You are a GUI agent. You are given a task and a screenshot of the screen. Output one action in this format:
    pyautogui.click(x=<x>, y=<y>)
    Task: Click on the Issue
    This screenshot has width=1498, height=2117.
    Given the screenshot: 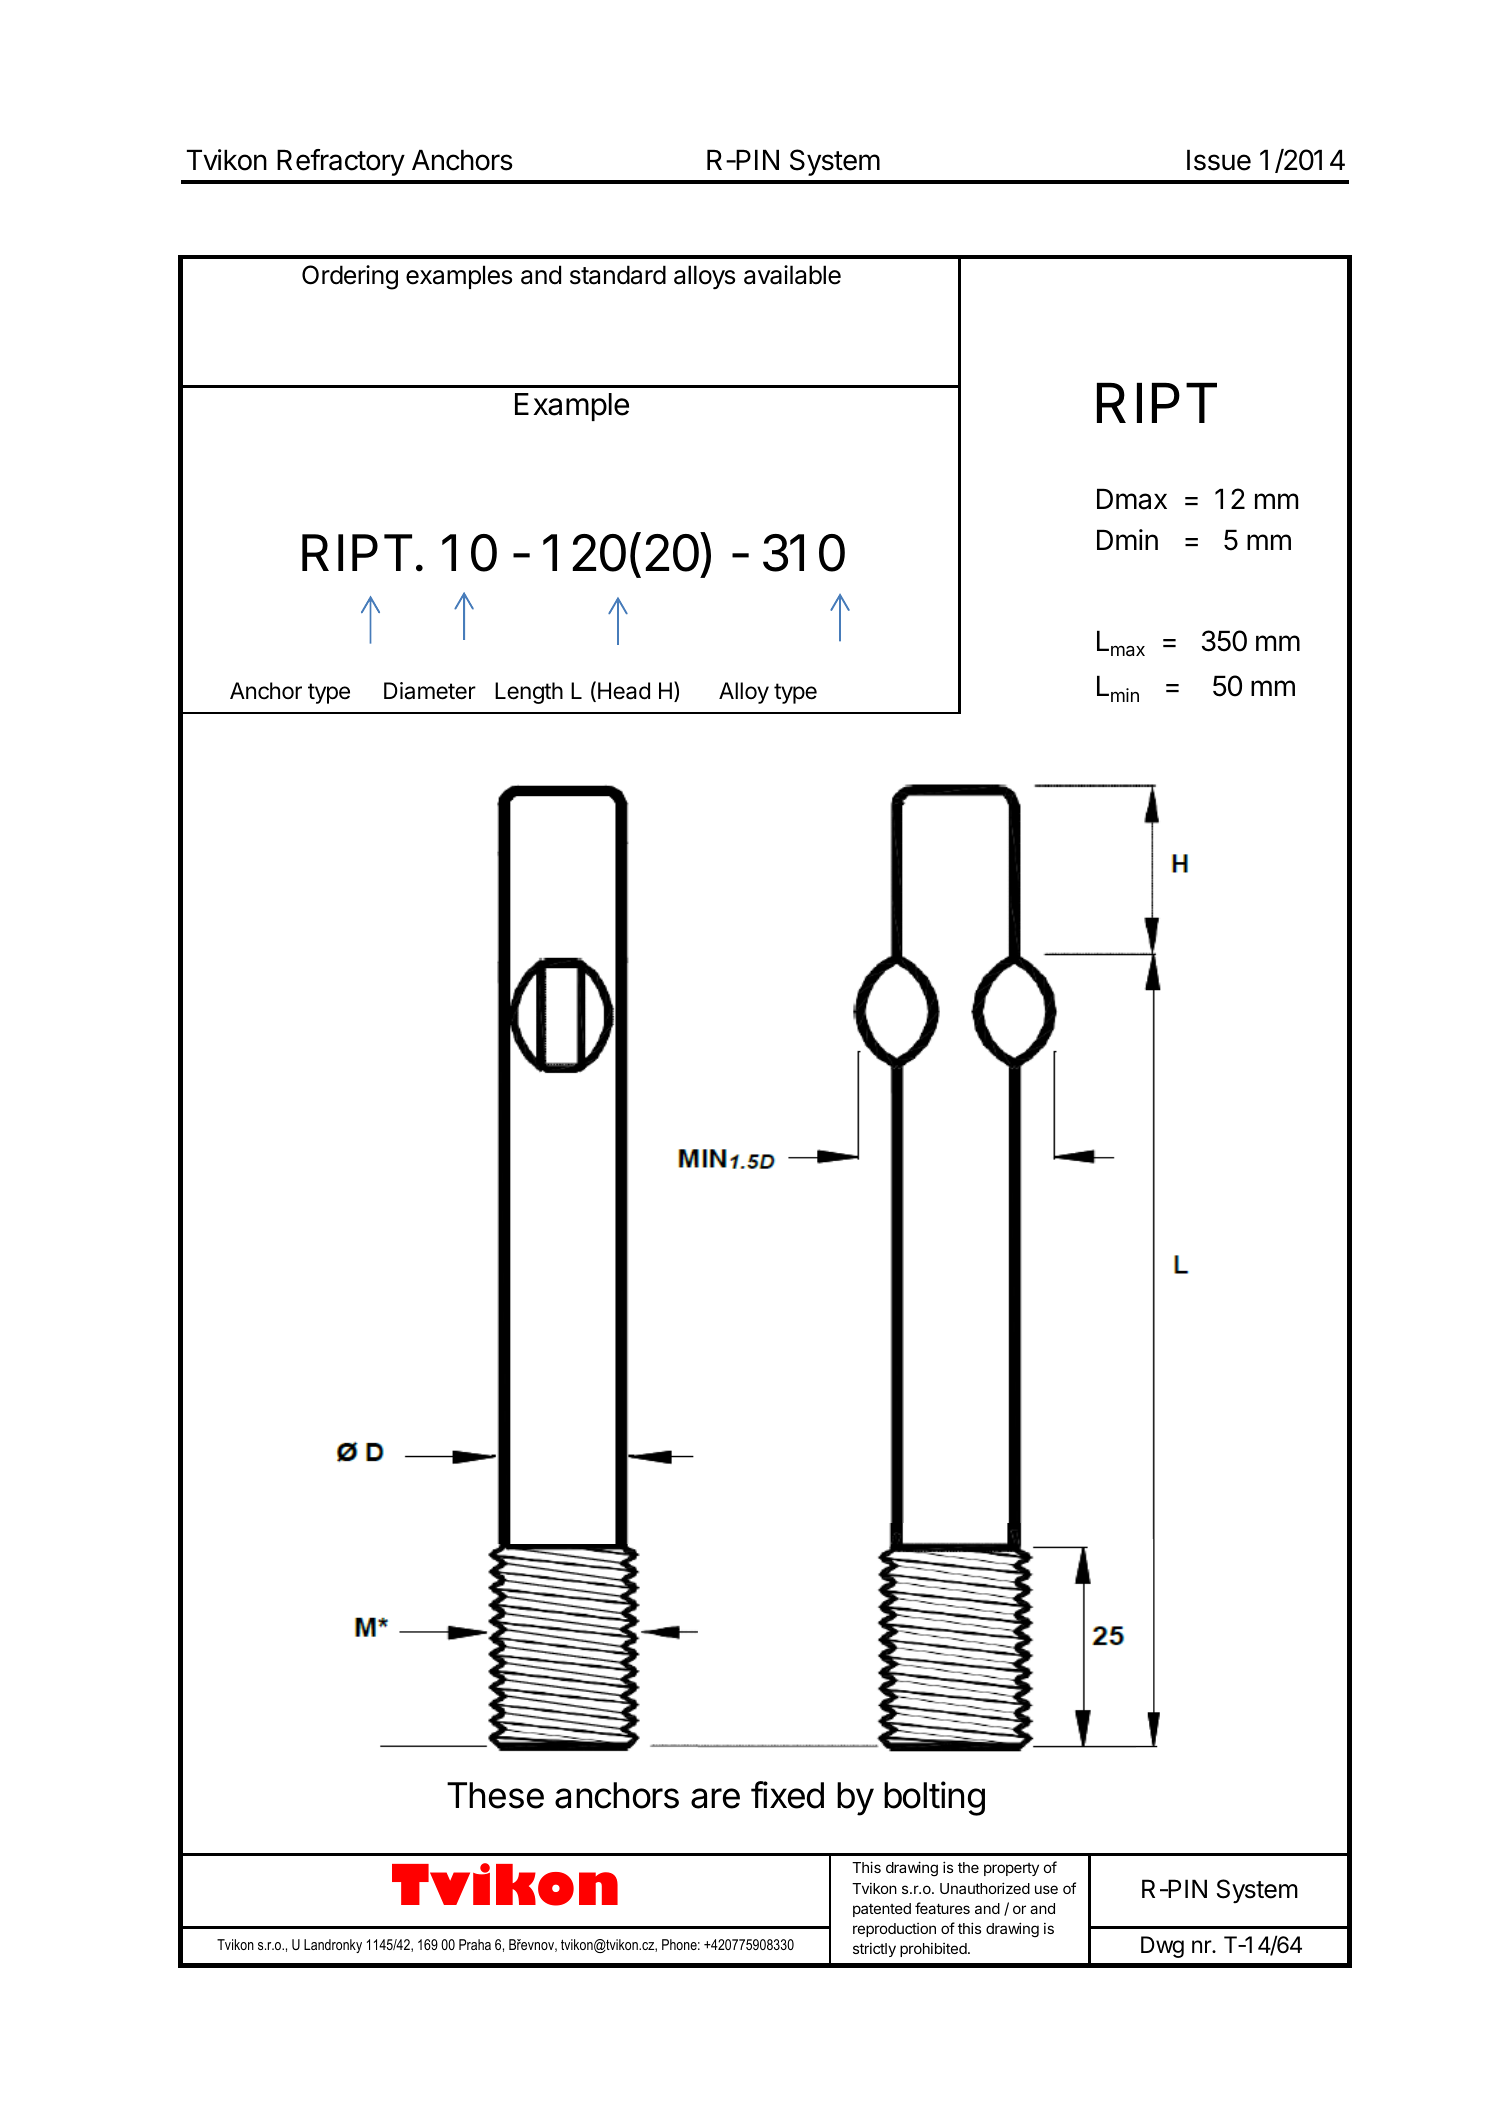 What is the action you would take?
    pyautogui.click(x=1219, y=160)
